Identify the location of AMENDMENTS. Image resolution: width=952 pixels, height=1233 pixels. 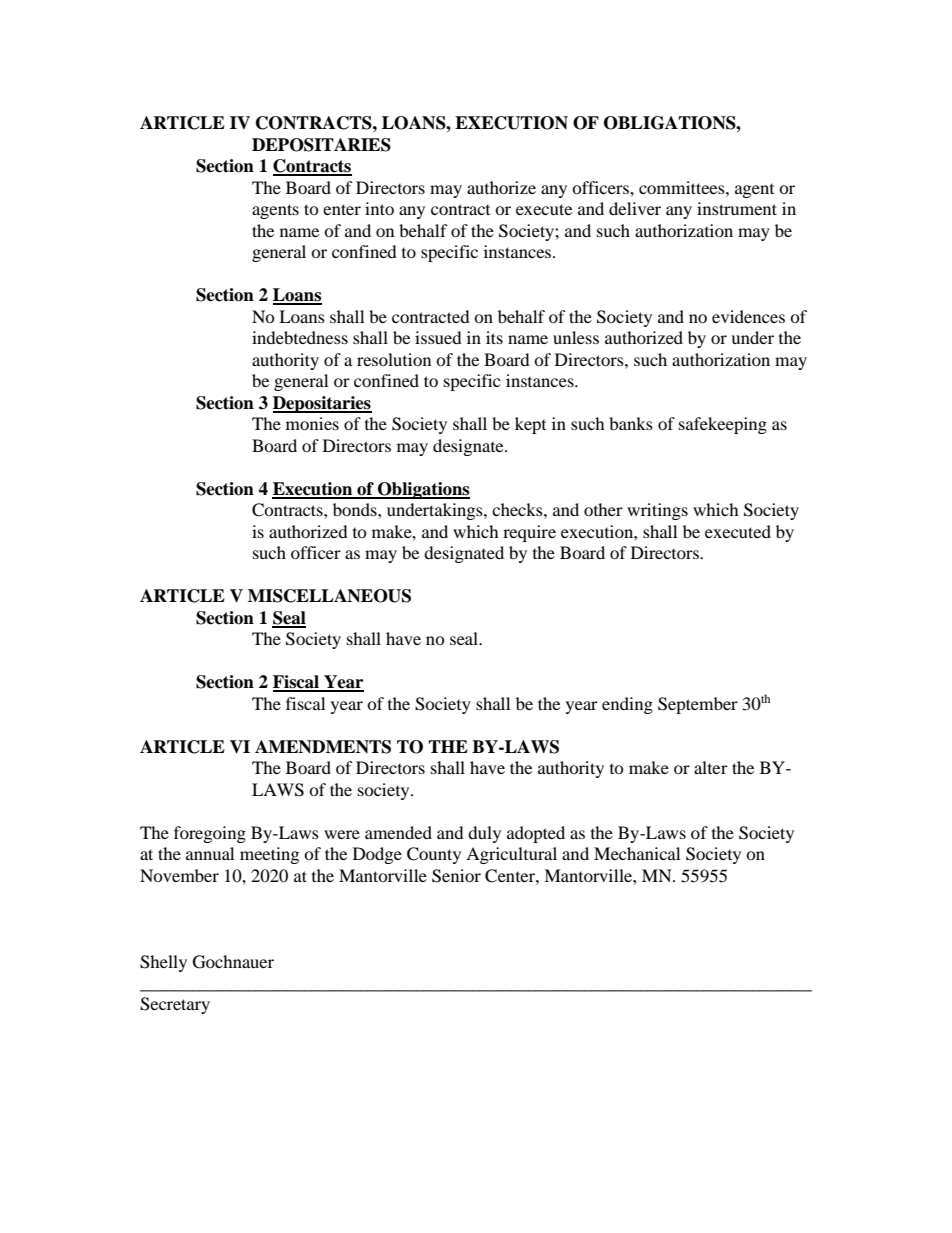
(323, 747).
